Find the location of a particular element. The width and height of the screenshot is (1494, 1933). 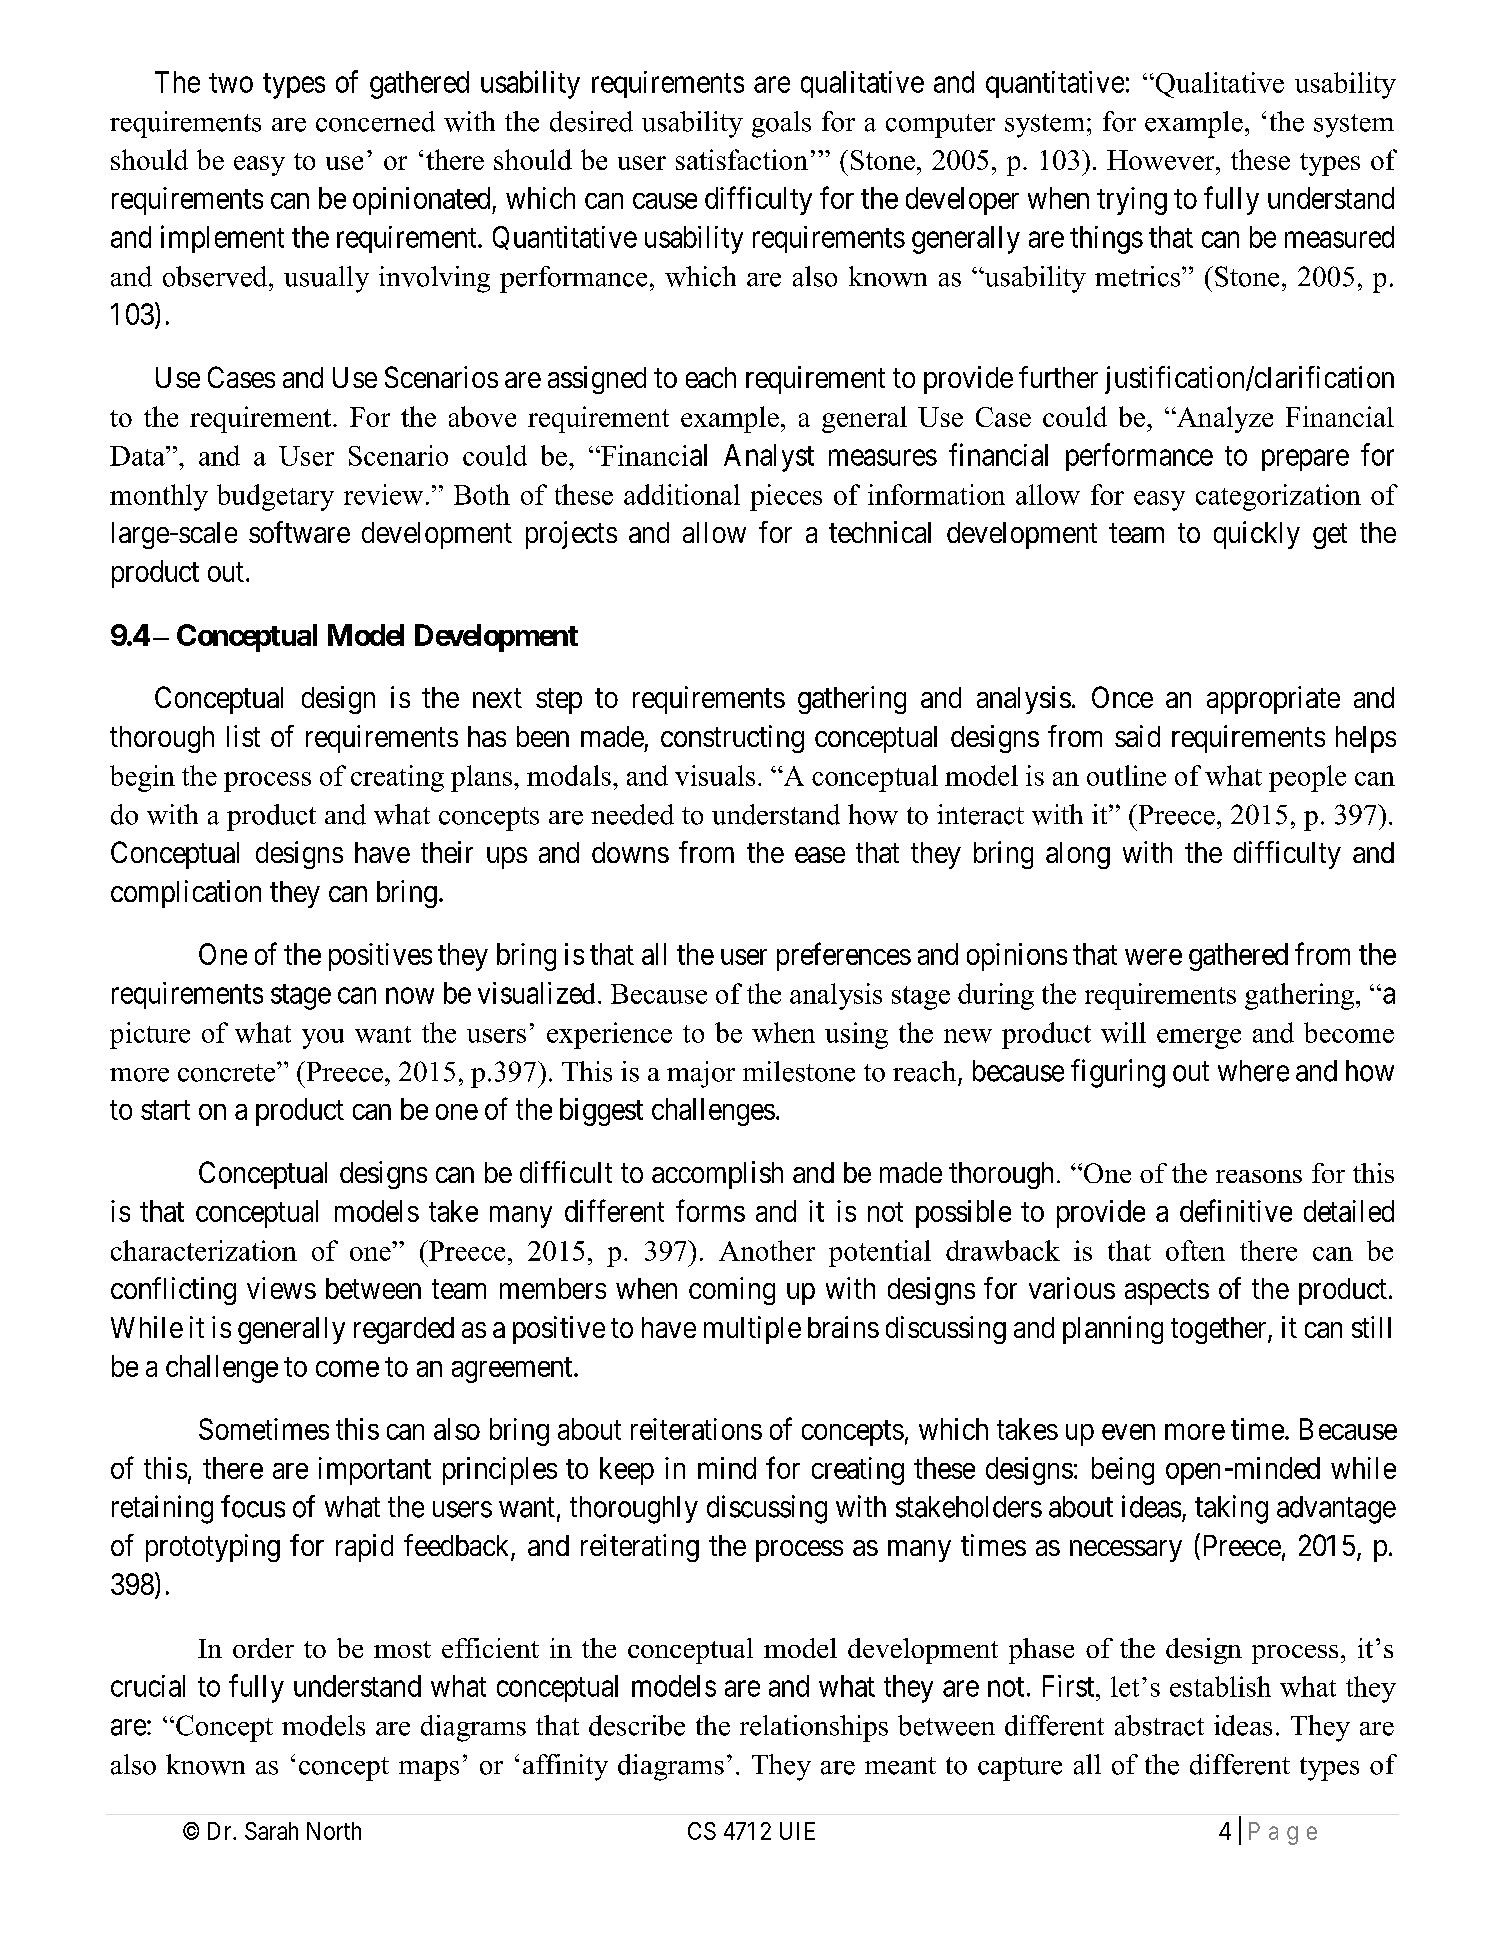

together is located at coordinates (1220, 1330).
